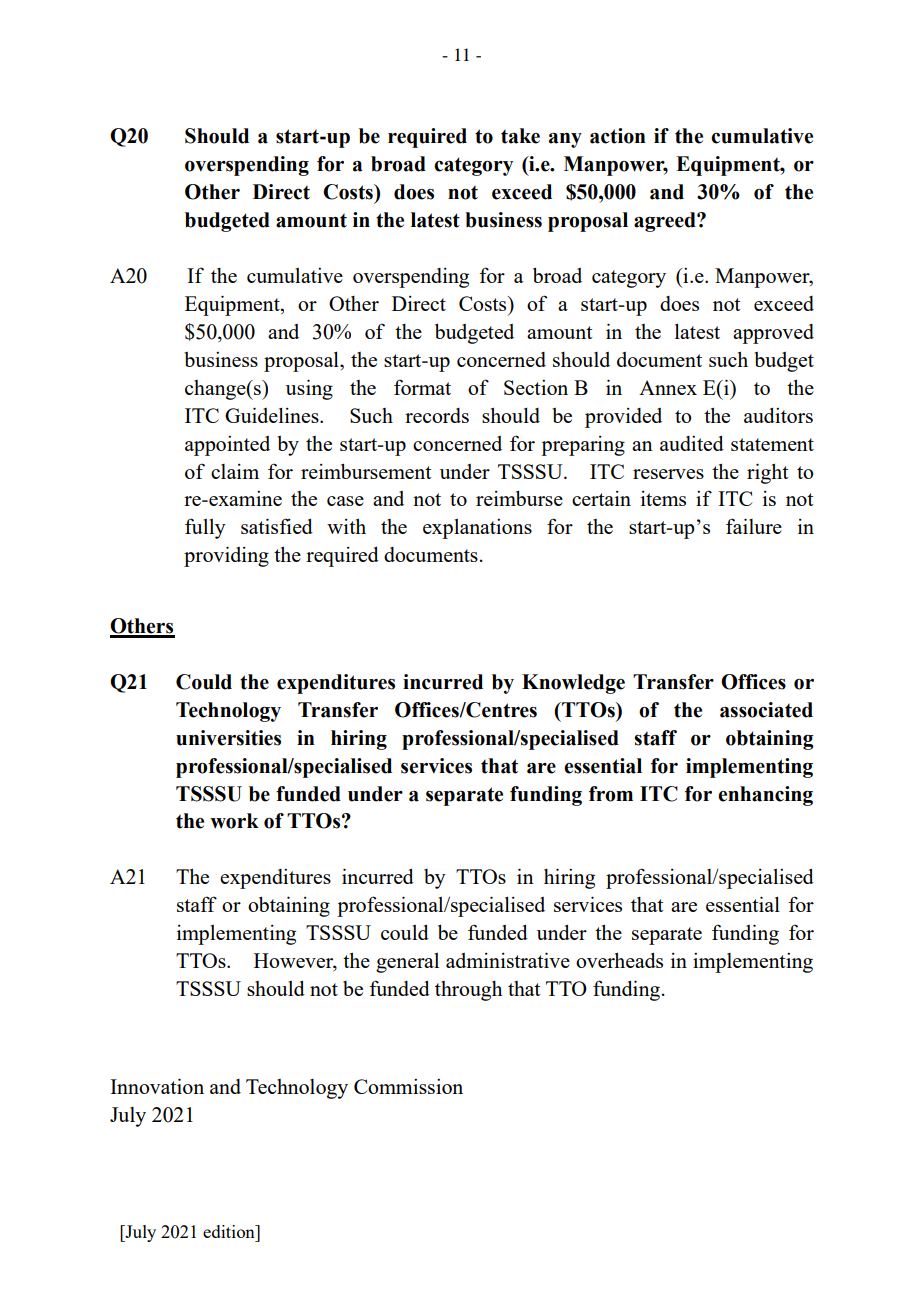 The height and width of the screenshot is (1308, 924). Describe the element at coordinates (619, 960) in the screenshot. I see `overheads` at that location.
